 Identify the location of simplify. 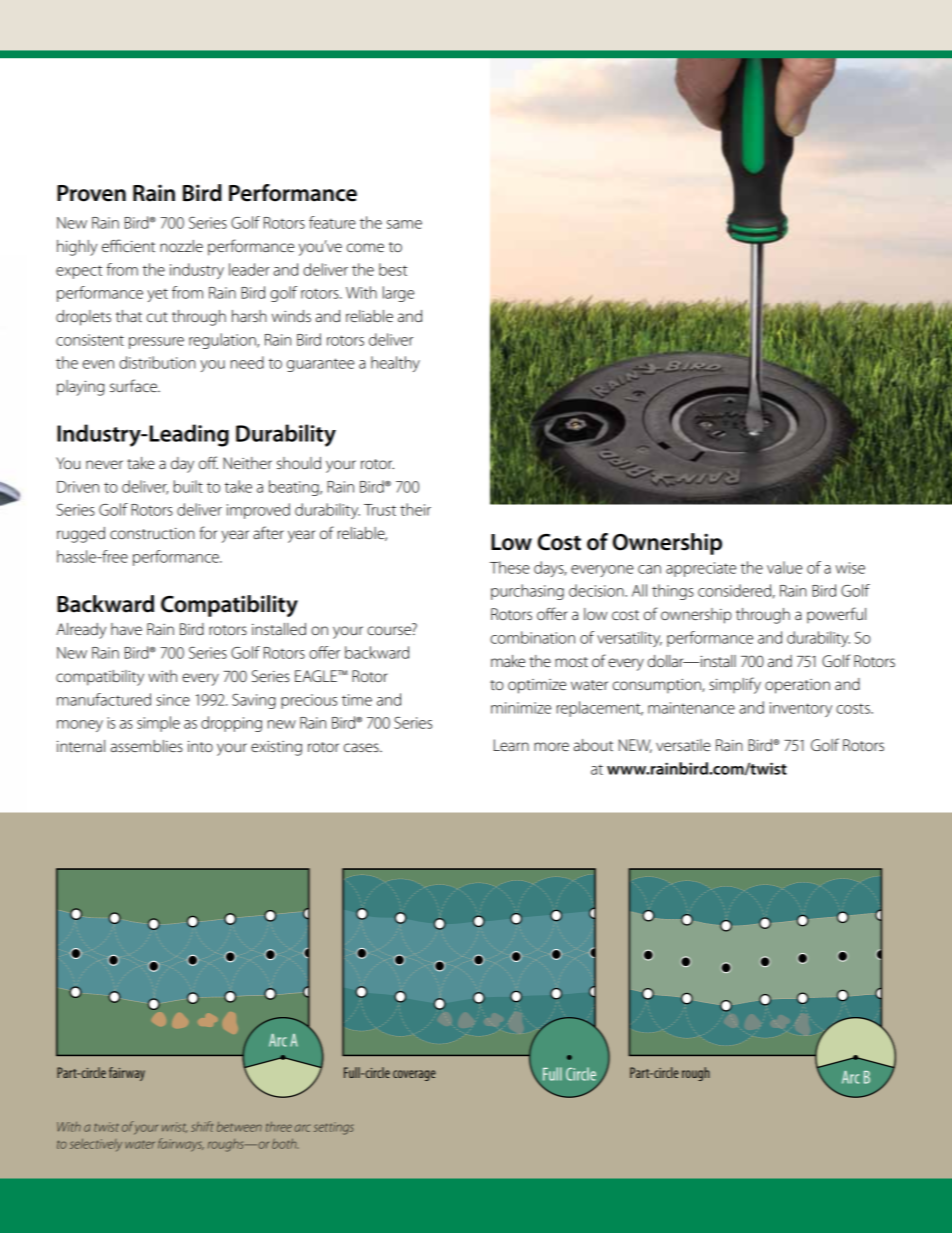
(735, 685).
